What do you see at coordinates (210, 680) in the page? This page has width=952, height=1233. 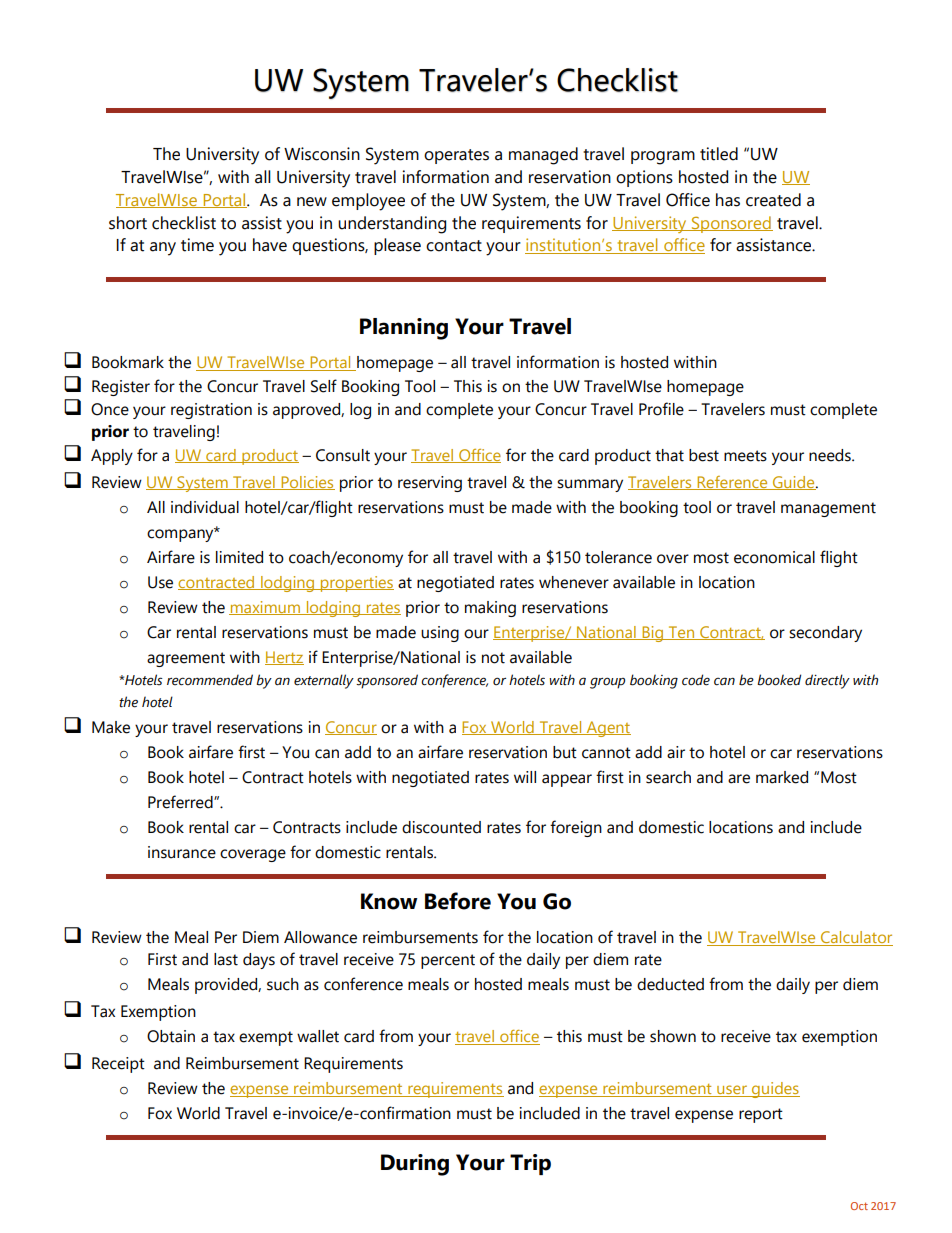 I see `recommended` at bounding box center [210, 680].
